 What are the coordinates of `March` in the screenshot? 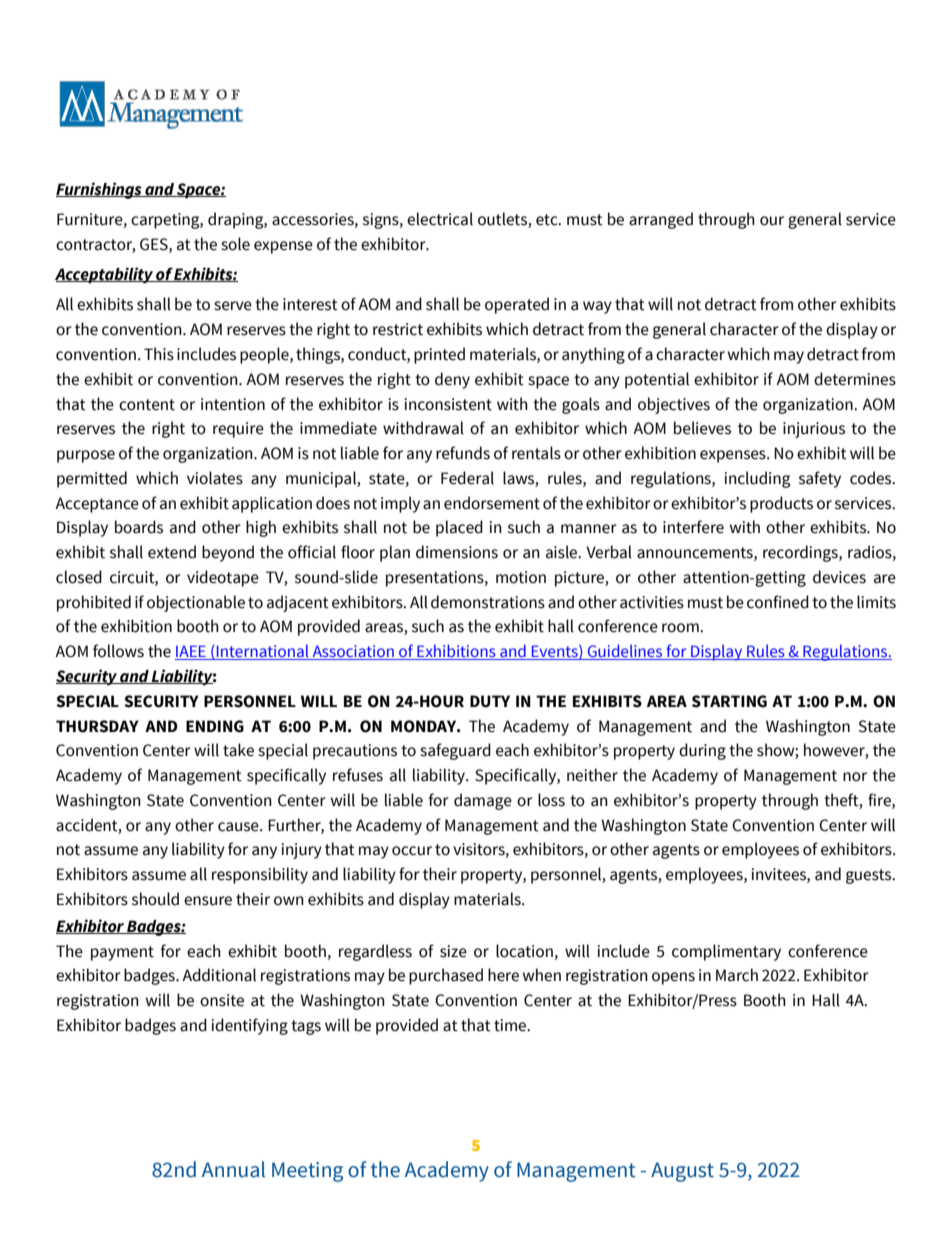 It's located at (737, 975).
